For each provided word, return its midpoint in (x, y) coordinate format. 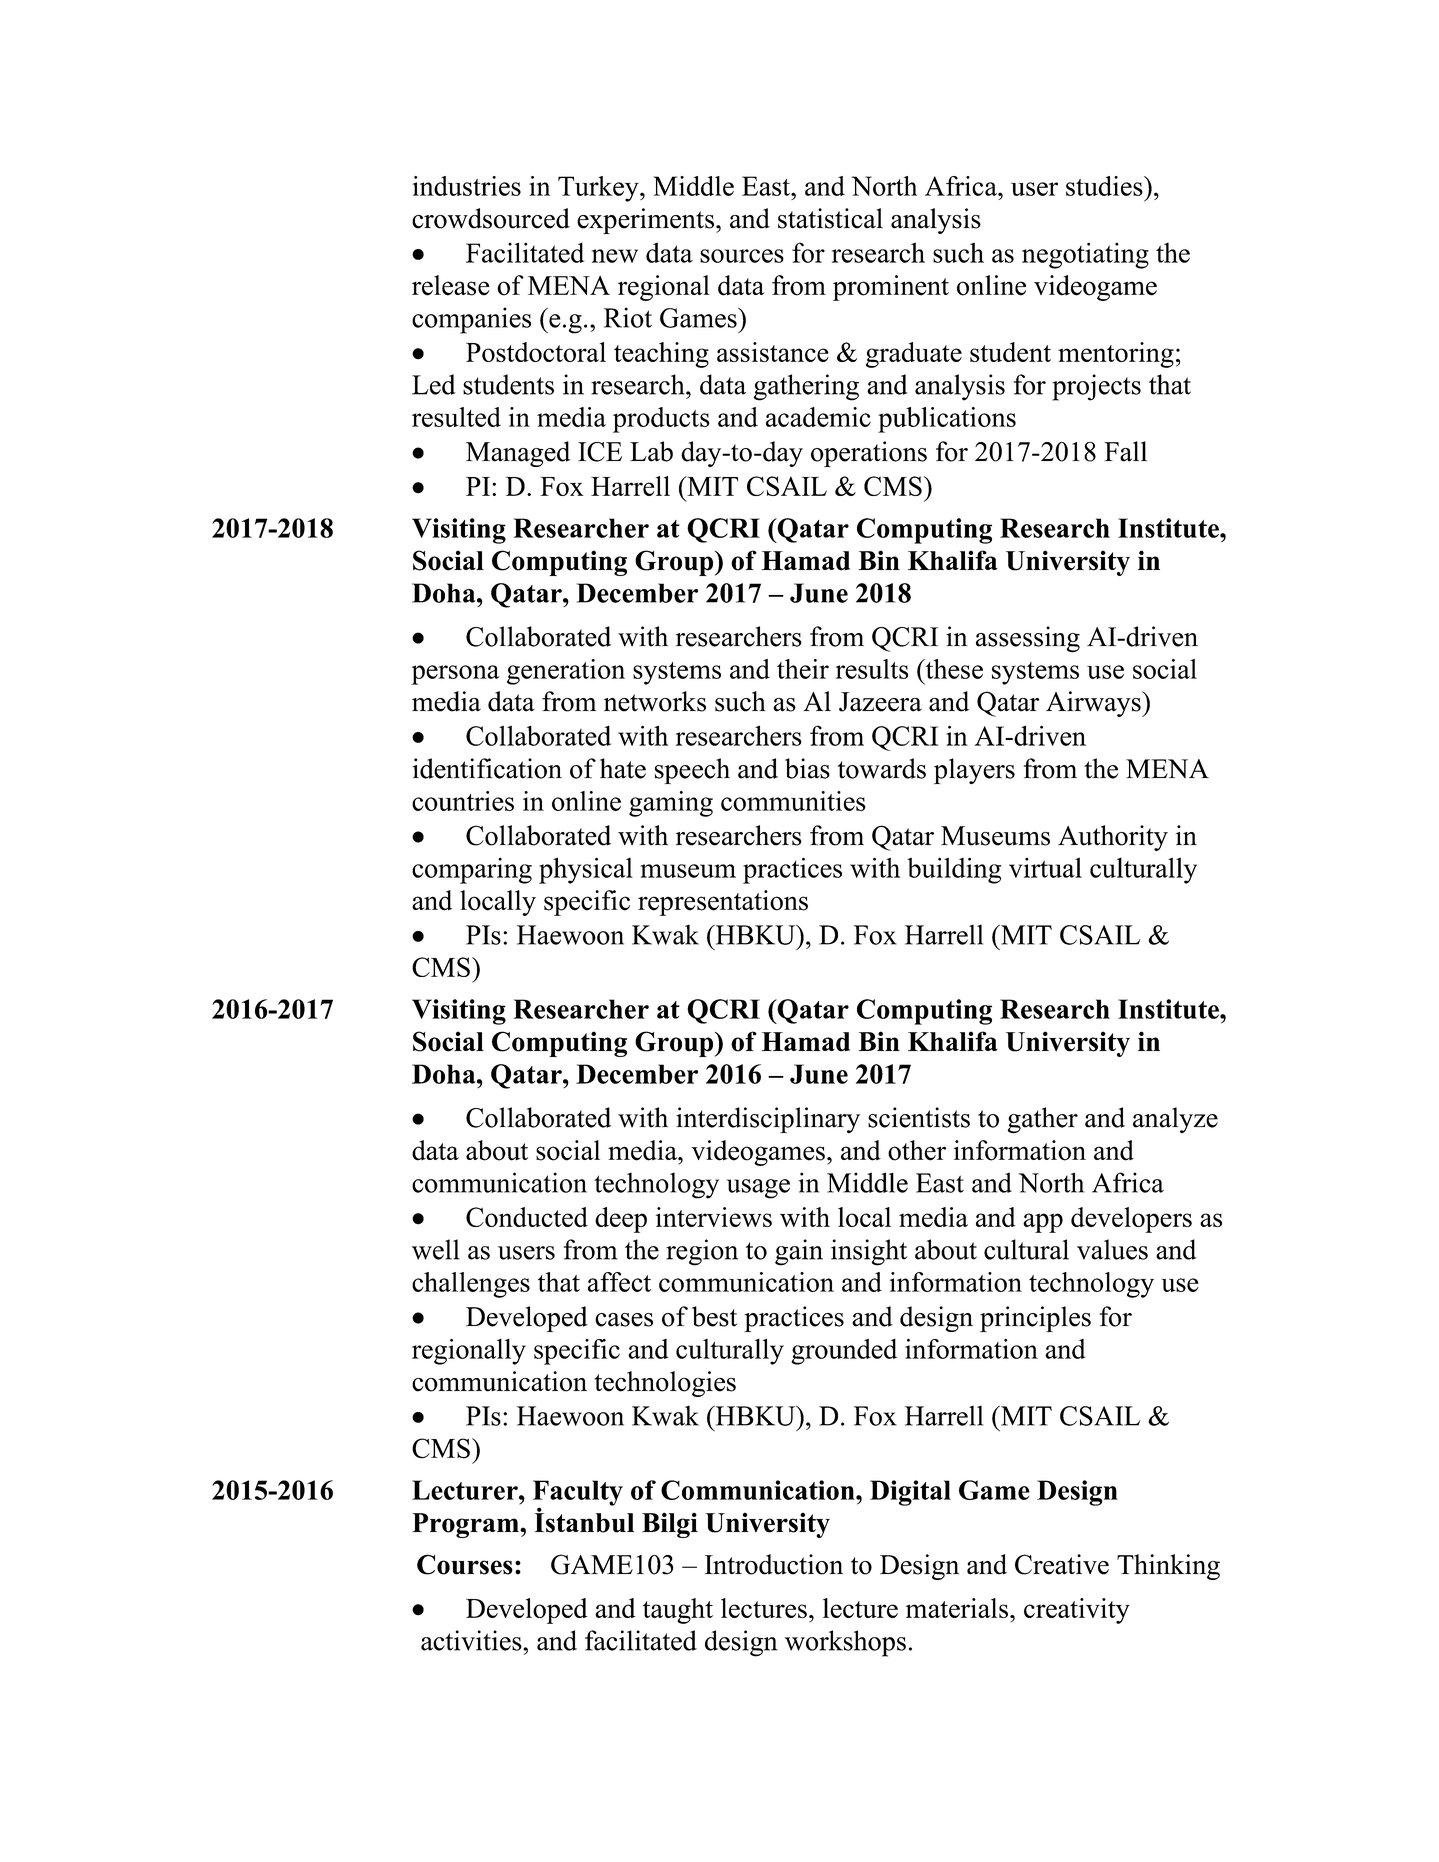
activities (472, 1640)
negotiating (1085, 255)
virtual (1045, 867)
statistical (830, 218)
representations (723, 903)
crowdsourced (491, 218)
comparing (472, 870)
